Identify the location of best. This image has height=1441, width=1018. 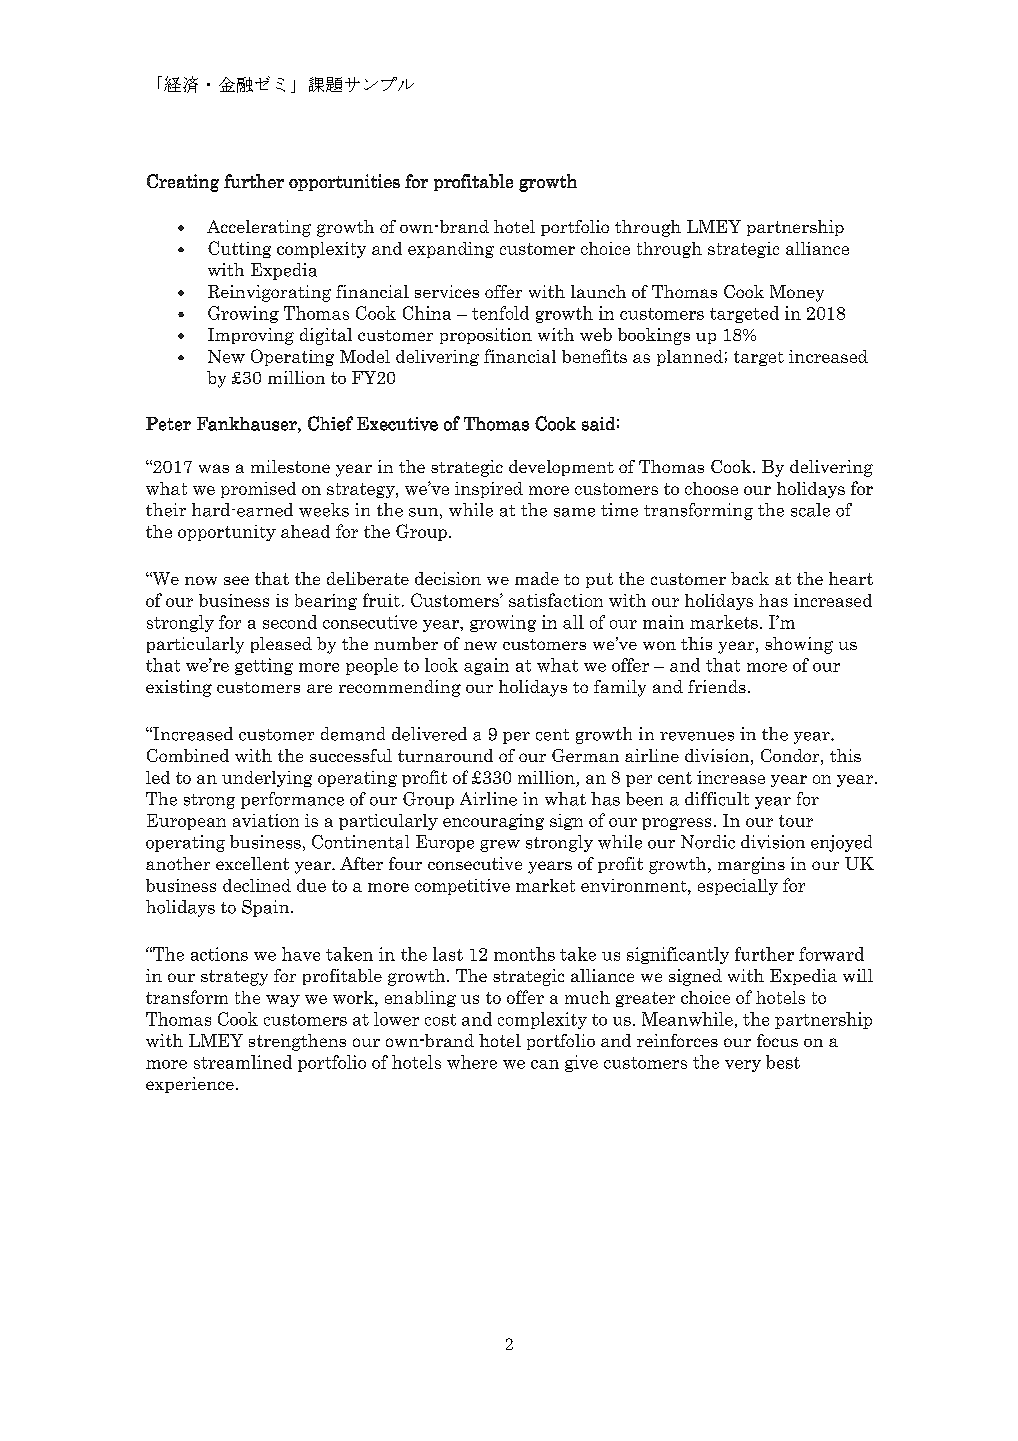
(783, 1062).
